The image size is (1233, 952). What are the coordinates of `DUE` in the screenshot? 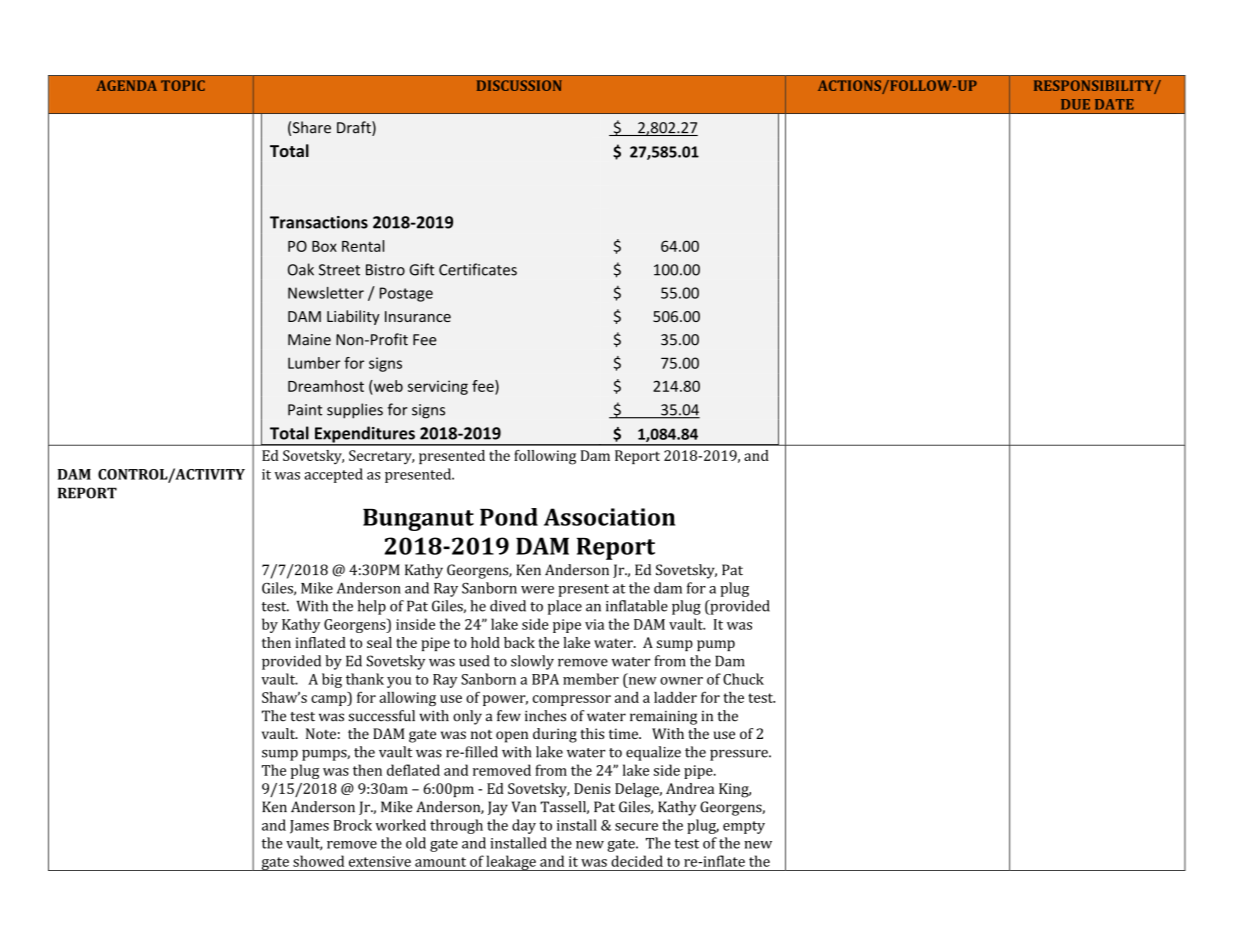 It's located at (1075, 104).
